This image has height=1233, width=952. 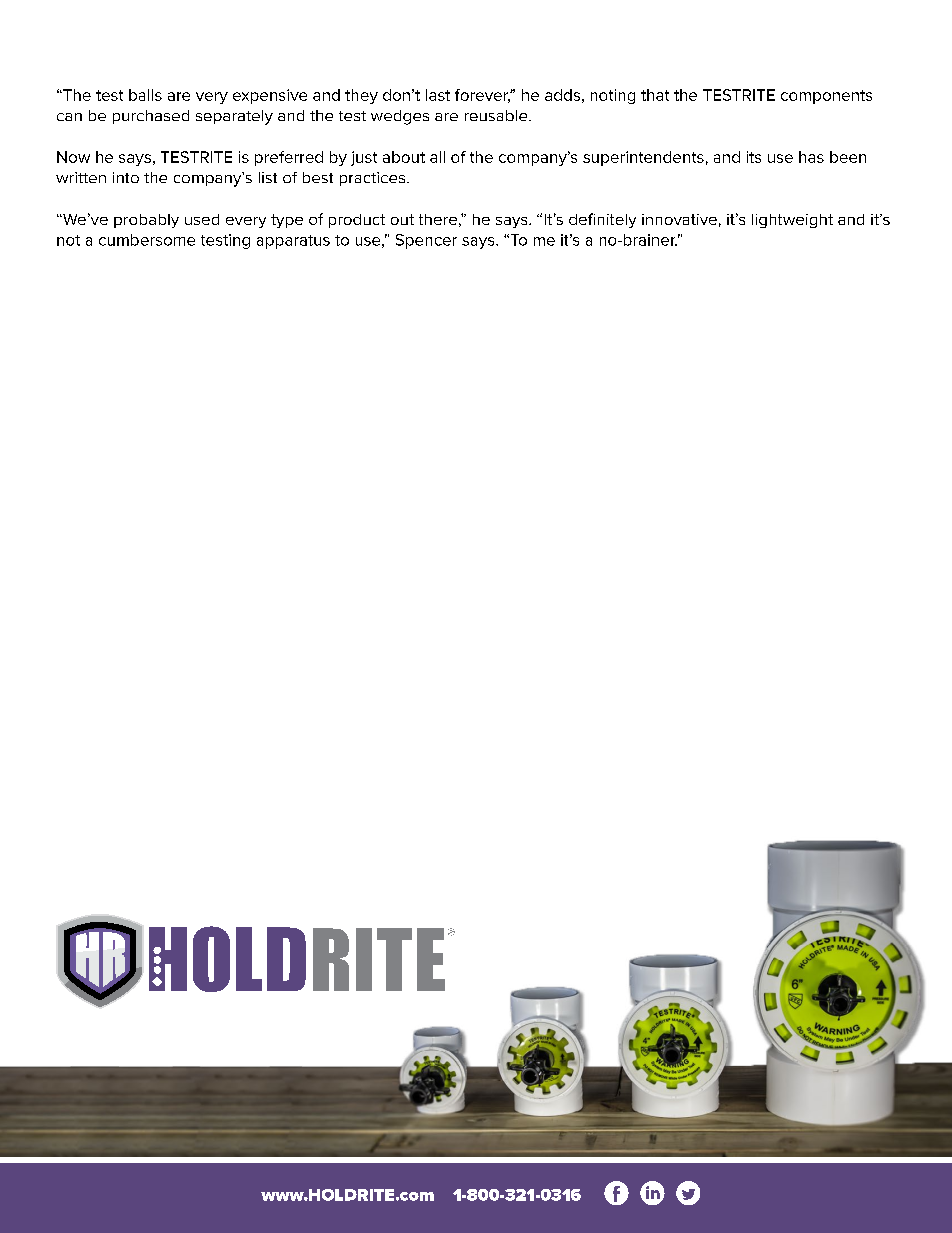 What do you see at coordinates (754, 157) in the image?
I see `its` at bounding box center [754, 157].
